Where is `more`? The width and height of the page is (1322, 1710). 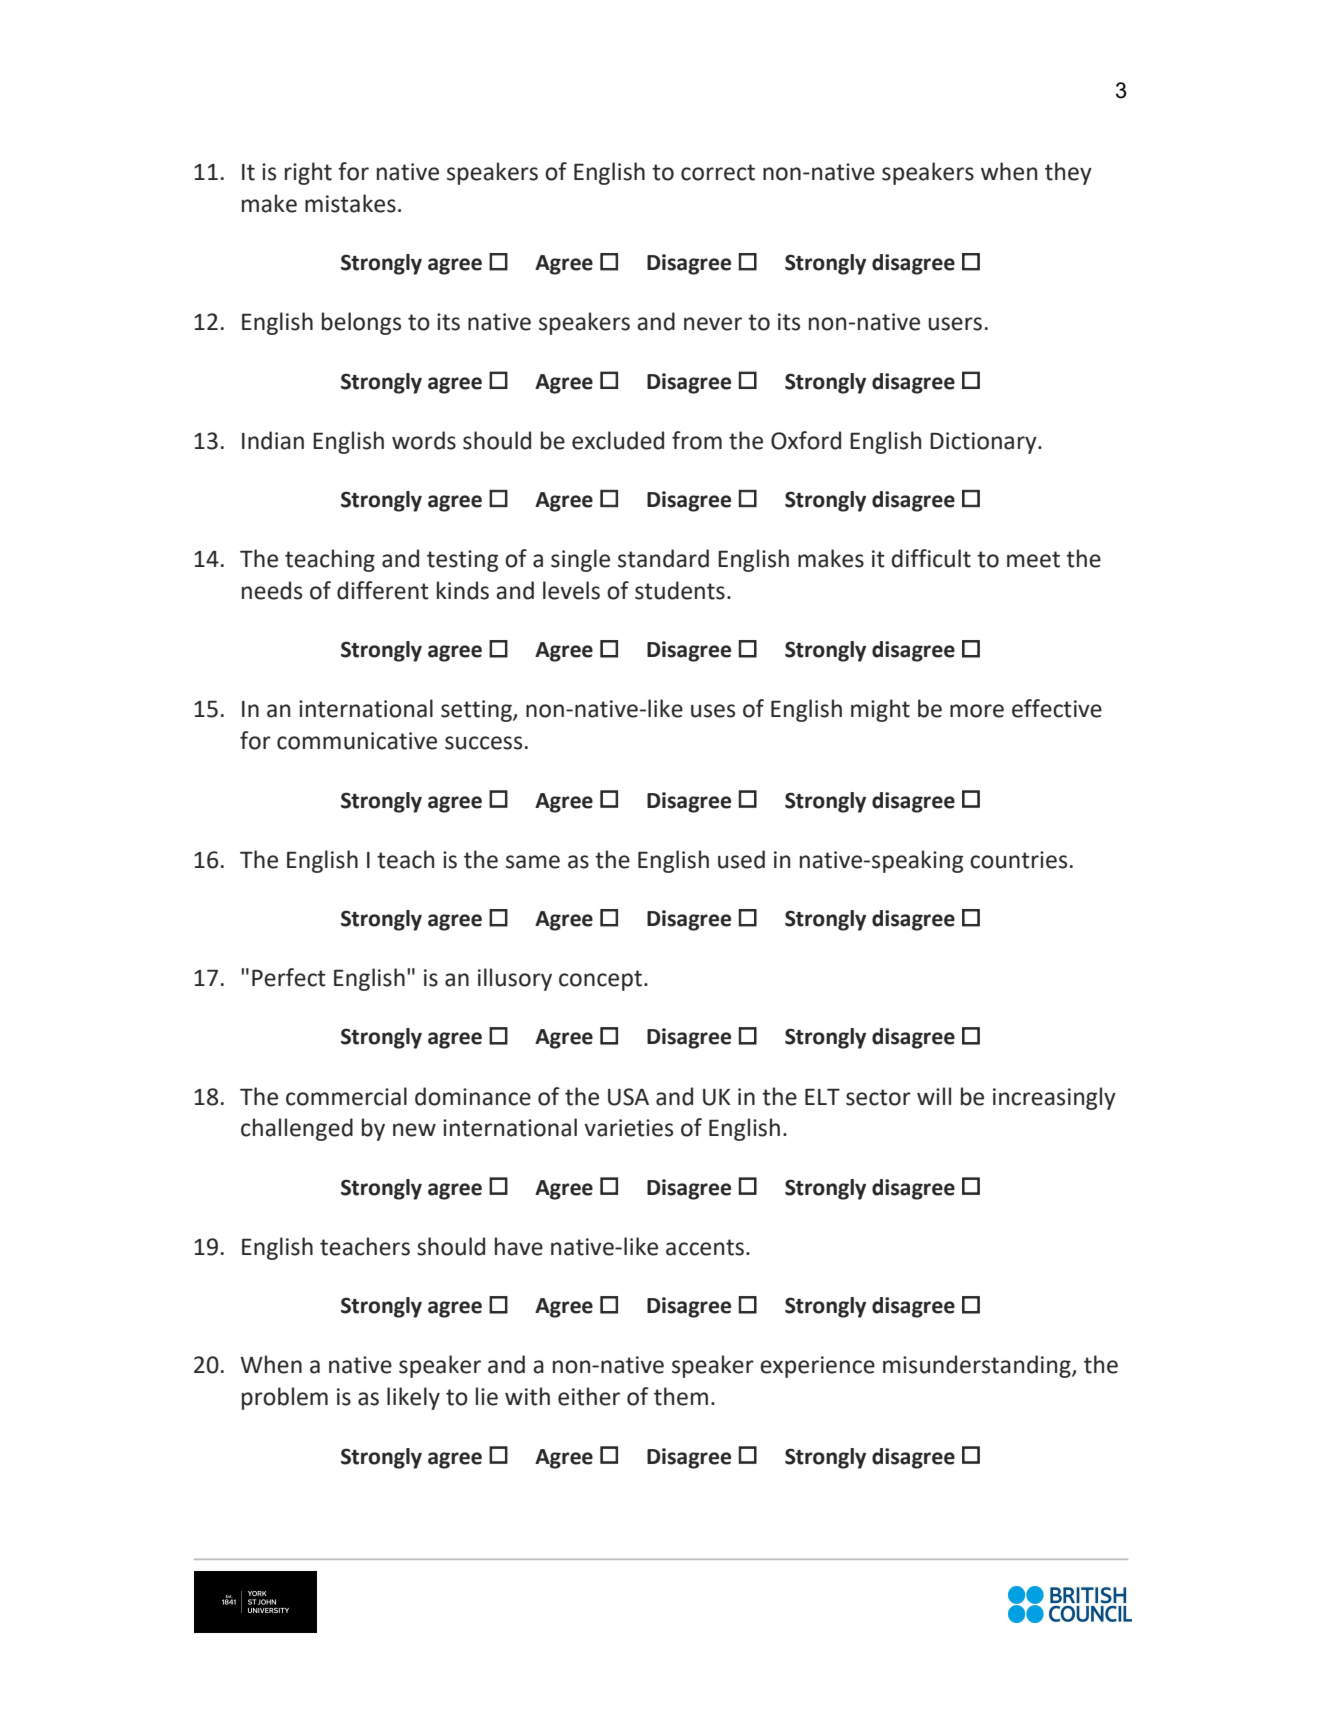 more is located at coordinates (977, 711).
